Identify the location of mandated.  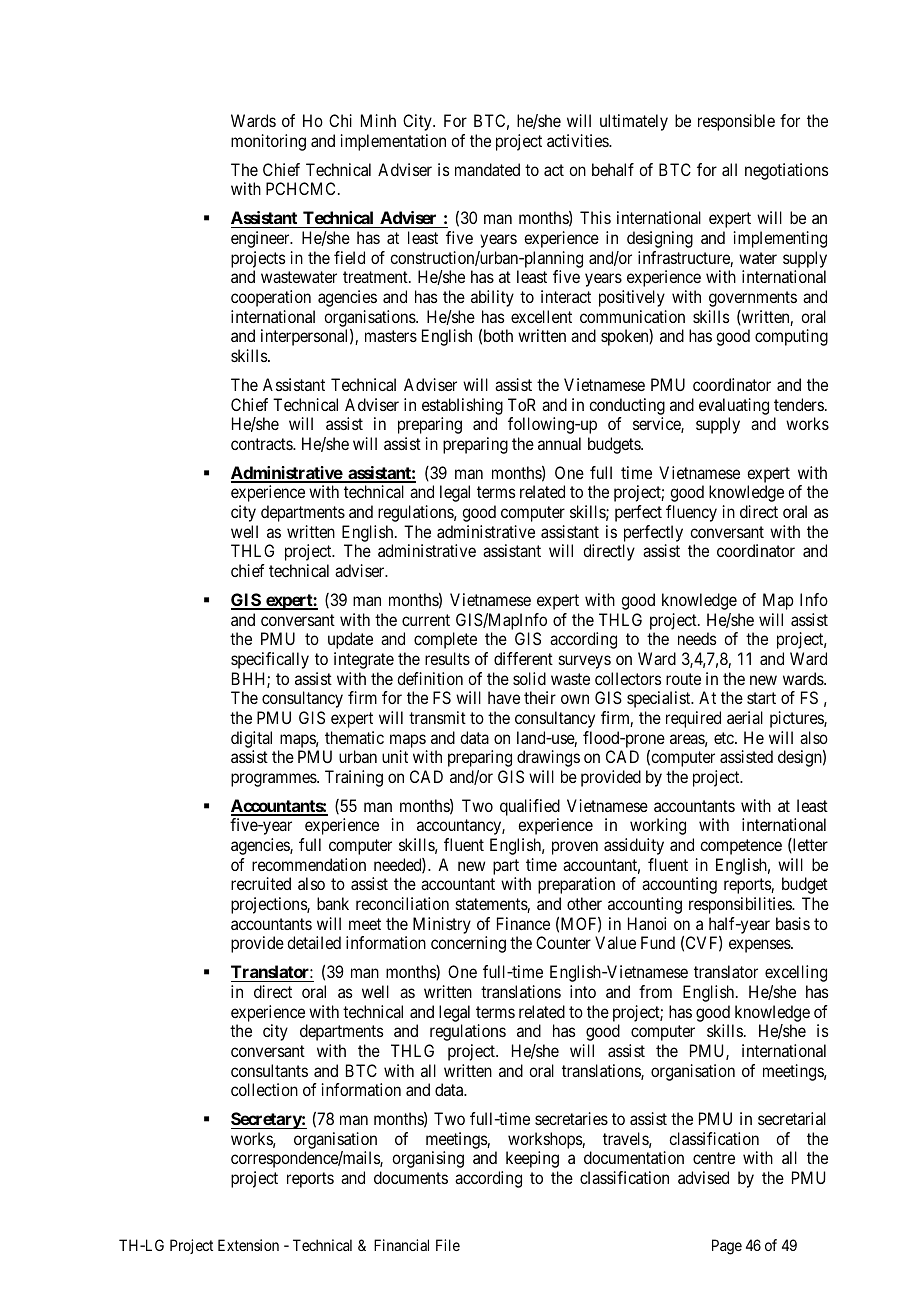
(487, 169).
